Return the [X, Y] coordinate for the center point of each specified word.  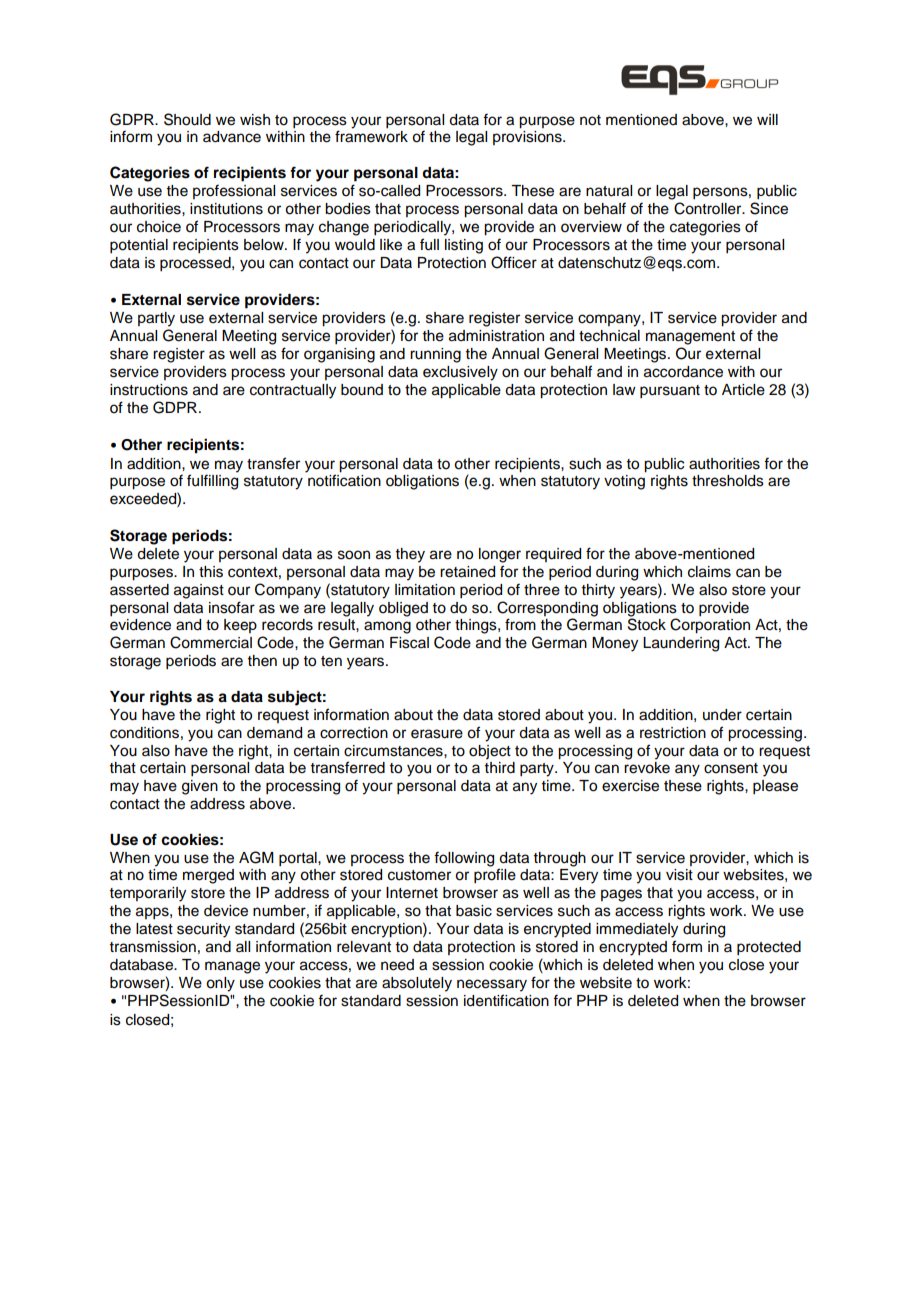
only [220, 984]
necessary [492, 985]
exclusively [460, 373]
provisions [528, 138]
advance [232, 137]
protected [769, 948]
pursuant [670, 392]
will [767, 119]
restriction [673, 733]
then [262, 661]
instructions [149, 390]
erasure [437, 734]
